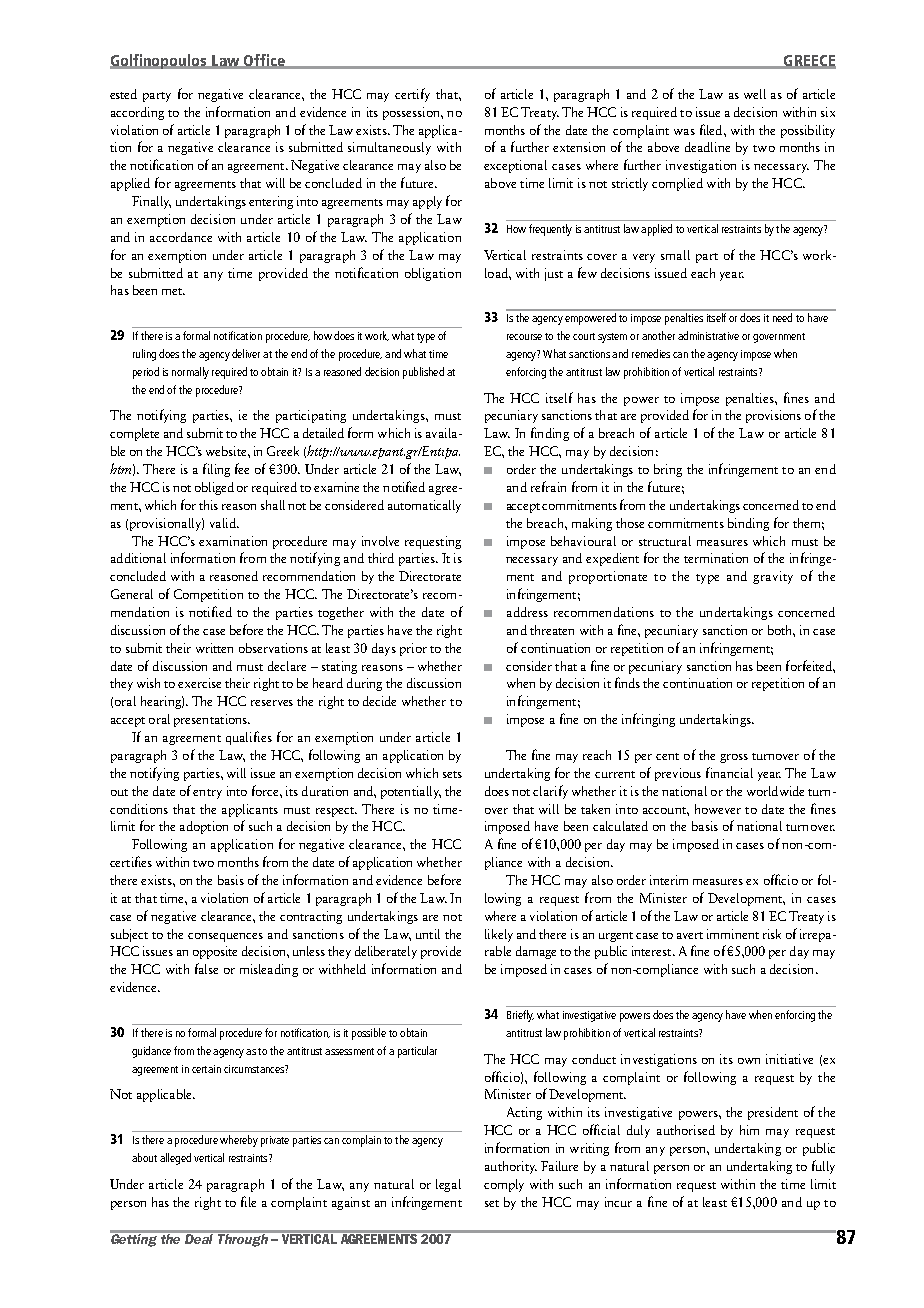 The width and height of the screenshot is (924, 1308). What do you see at coordinates (504, 1185) in the screenshot?
I see `comply` at bounding box center [504, 1185].
